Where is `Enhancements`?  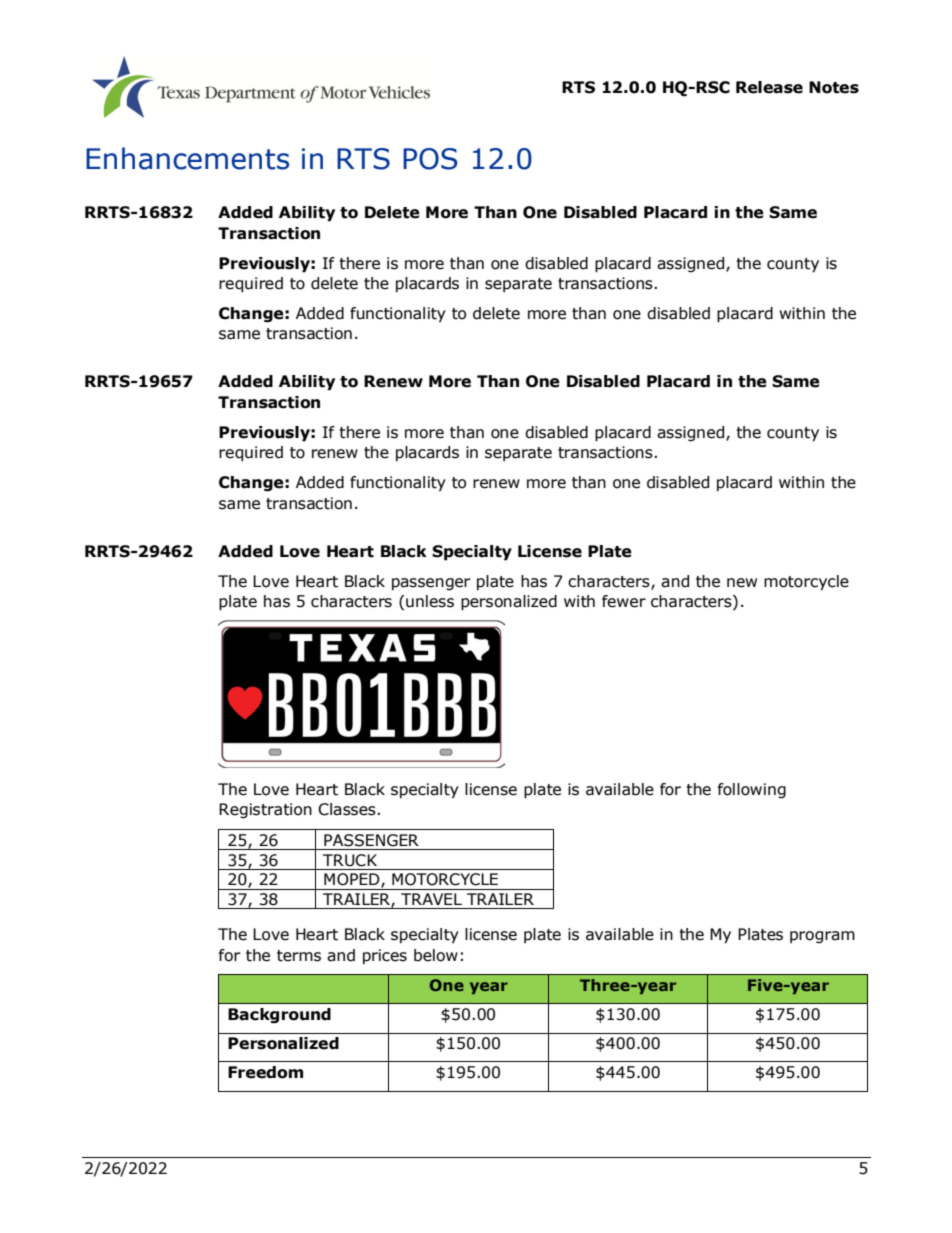 Enhancements is located at coordinates (187, 158).
